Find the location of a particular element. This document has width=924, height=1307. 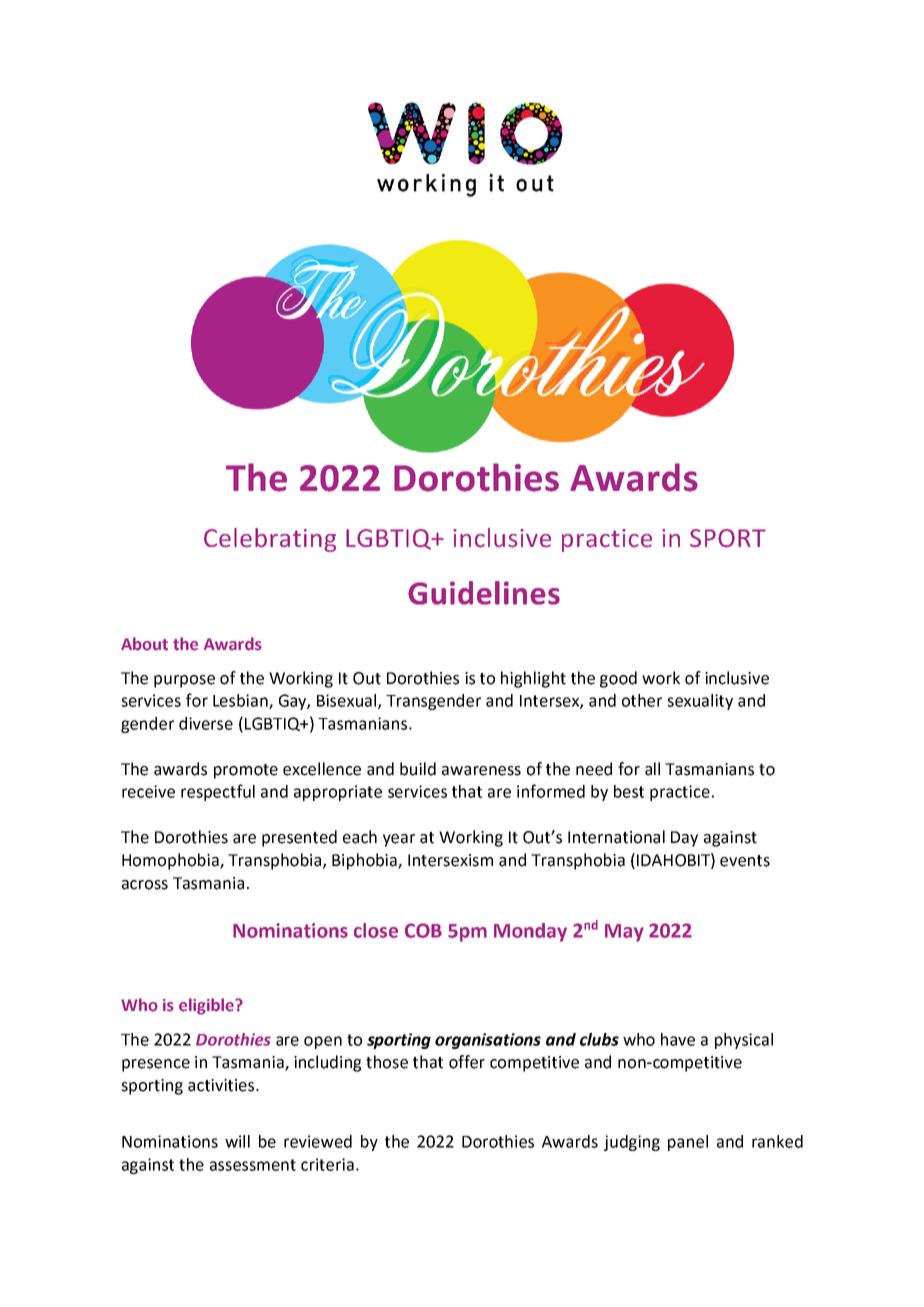

Homophobia is located at coordinates (171, 861).
